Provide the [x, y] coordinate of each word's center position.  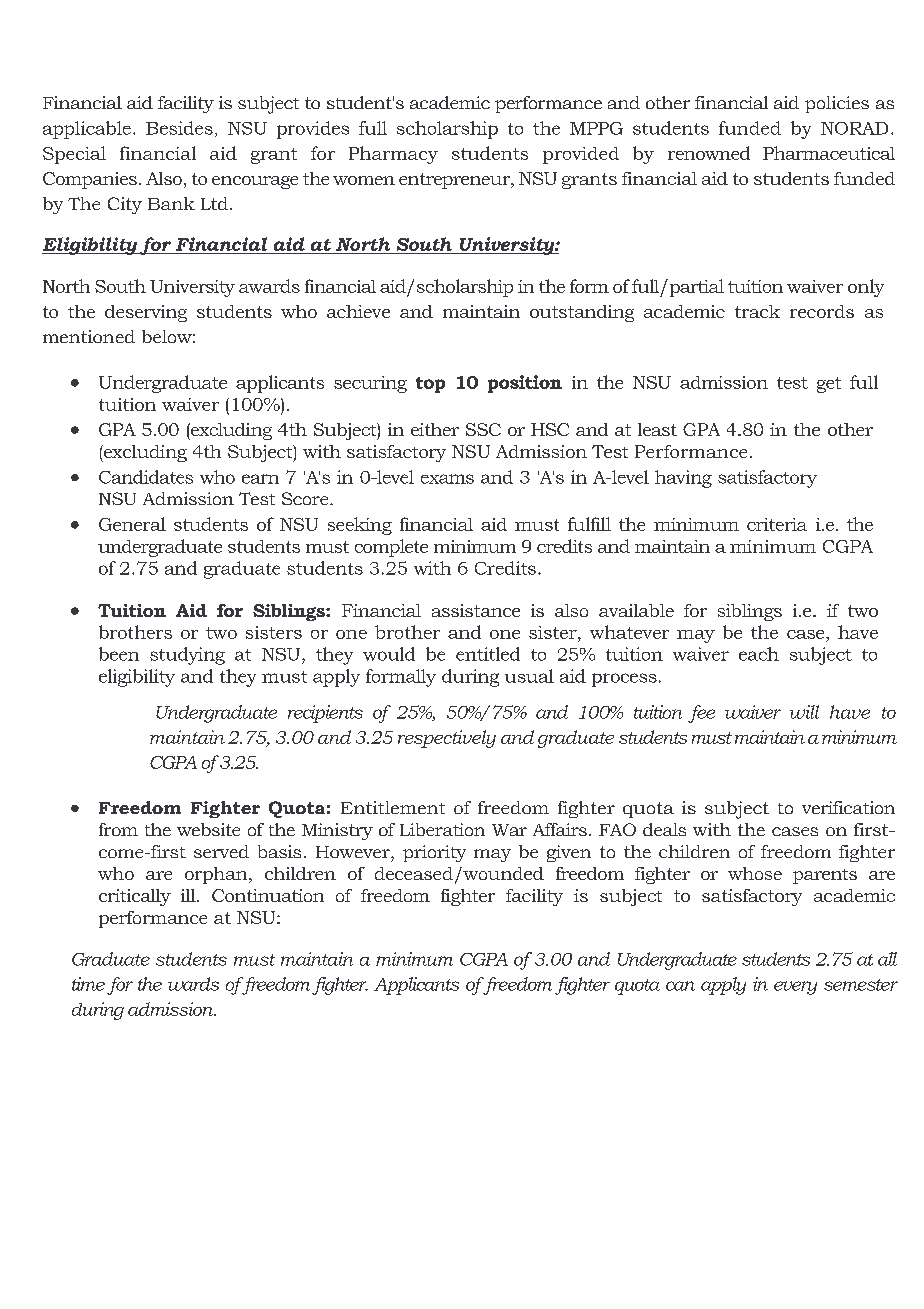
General [132, 524]
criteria [777, 524]
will [804, 712]
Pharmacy [393, 155]
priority [434, 853]
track [757, 311]
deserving [146, 313]
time [88, 984]
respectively [447, 739]
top [430, 385]
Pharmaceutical [829, 153]
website [208, 829]
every [795, 988]
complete [391, 548]
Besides [179, 128]
